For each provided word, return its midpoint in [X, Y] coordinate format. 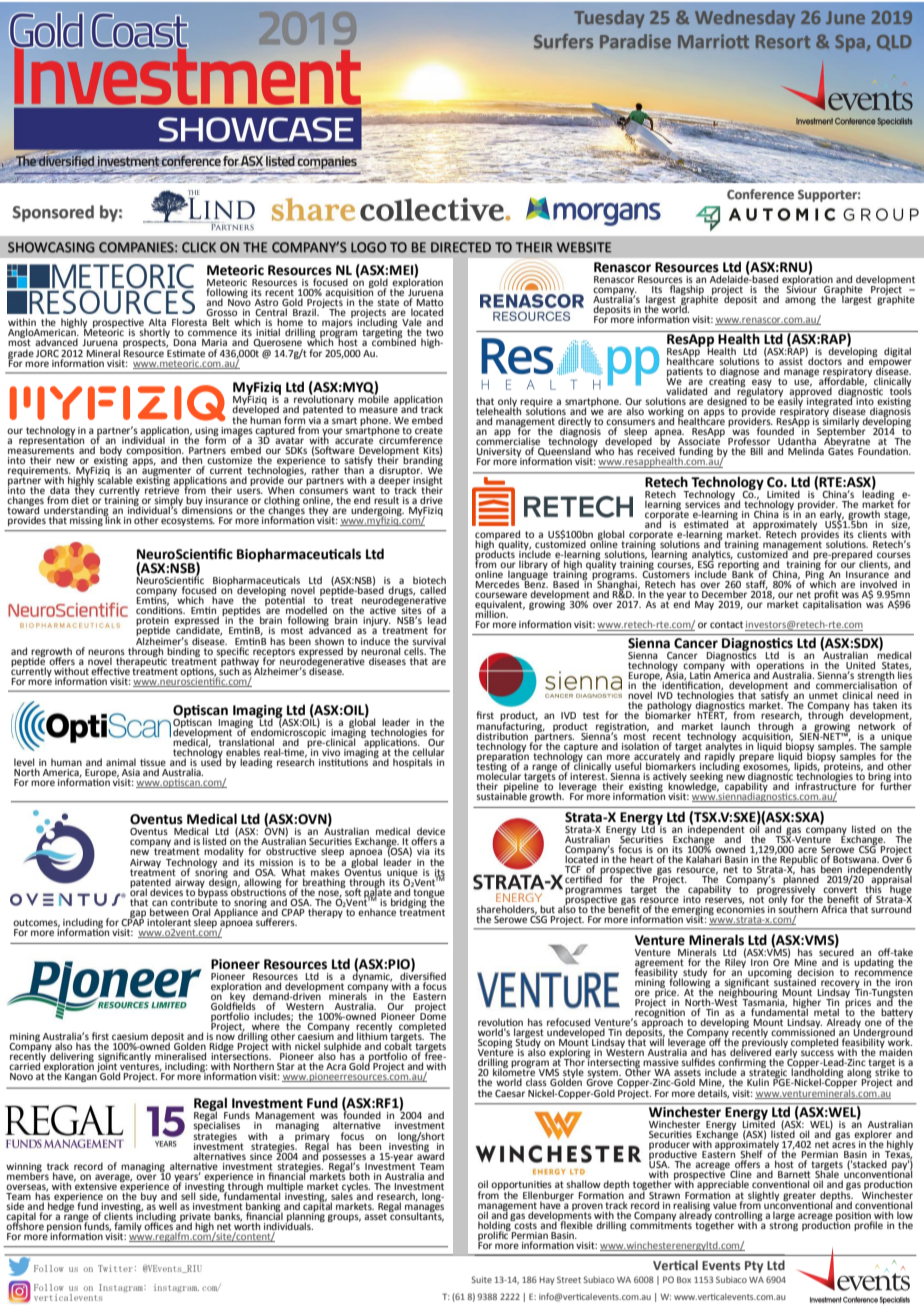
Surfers [563, 41]
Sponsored [53, 213]
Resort [783, 41]
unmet [823, 695]
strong [783, 1225]
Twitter [115, 1268]
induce [375, 641]
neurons [106, 652]
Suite [481, 1279]
